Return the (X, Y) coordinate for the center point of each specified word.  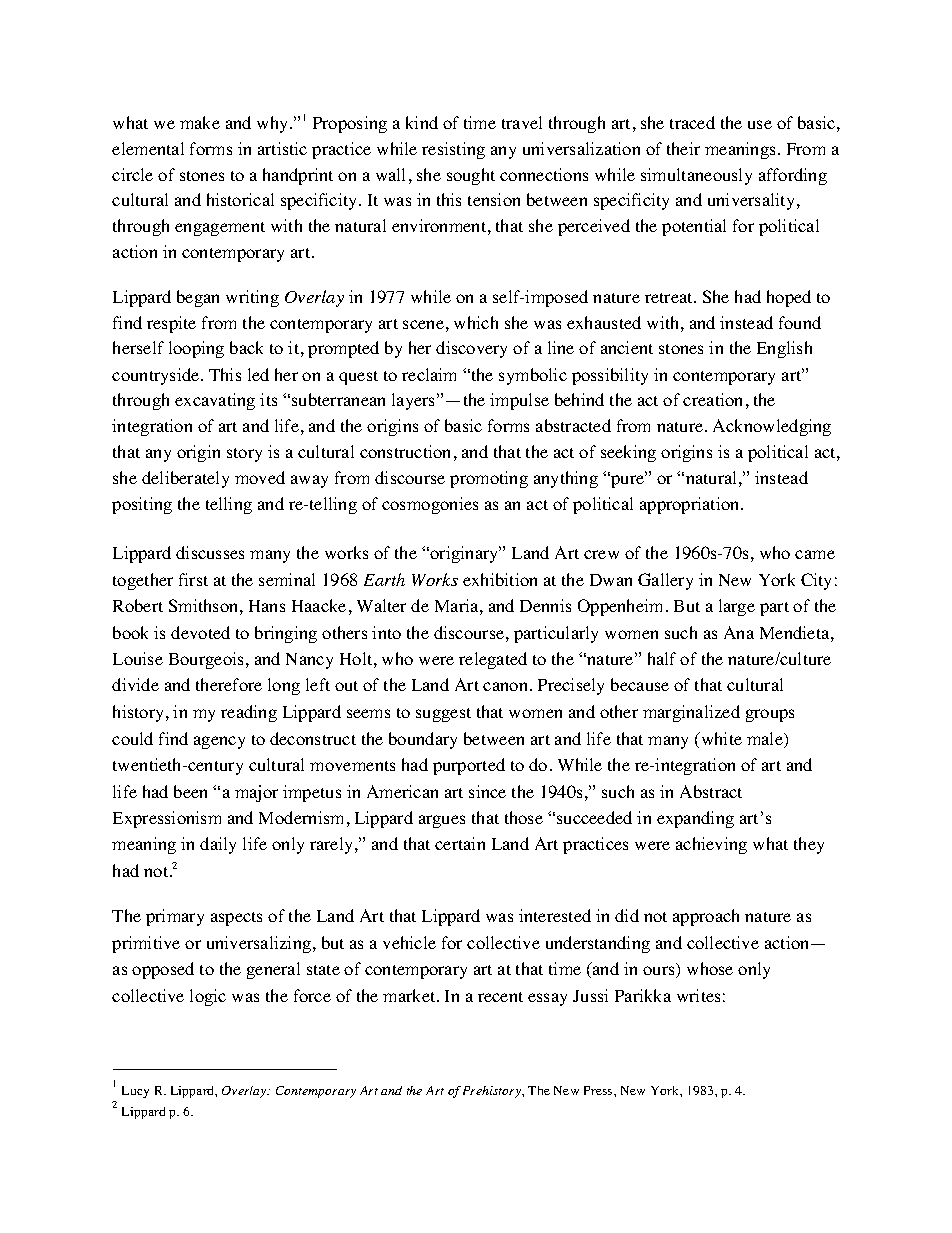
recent (500, 997)
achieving (711, 845)
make (200, 122)
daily (218, 845)
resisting (453, 150)
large (737, 607)
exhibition (500, 579)
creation (712, 399)
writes (698, 995)
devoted (200, 632)
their (683, 148)
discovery (471, 349)
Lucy (135, 1092)
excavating (215, 401)
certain (460, 843)
